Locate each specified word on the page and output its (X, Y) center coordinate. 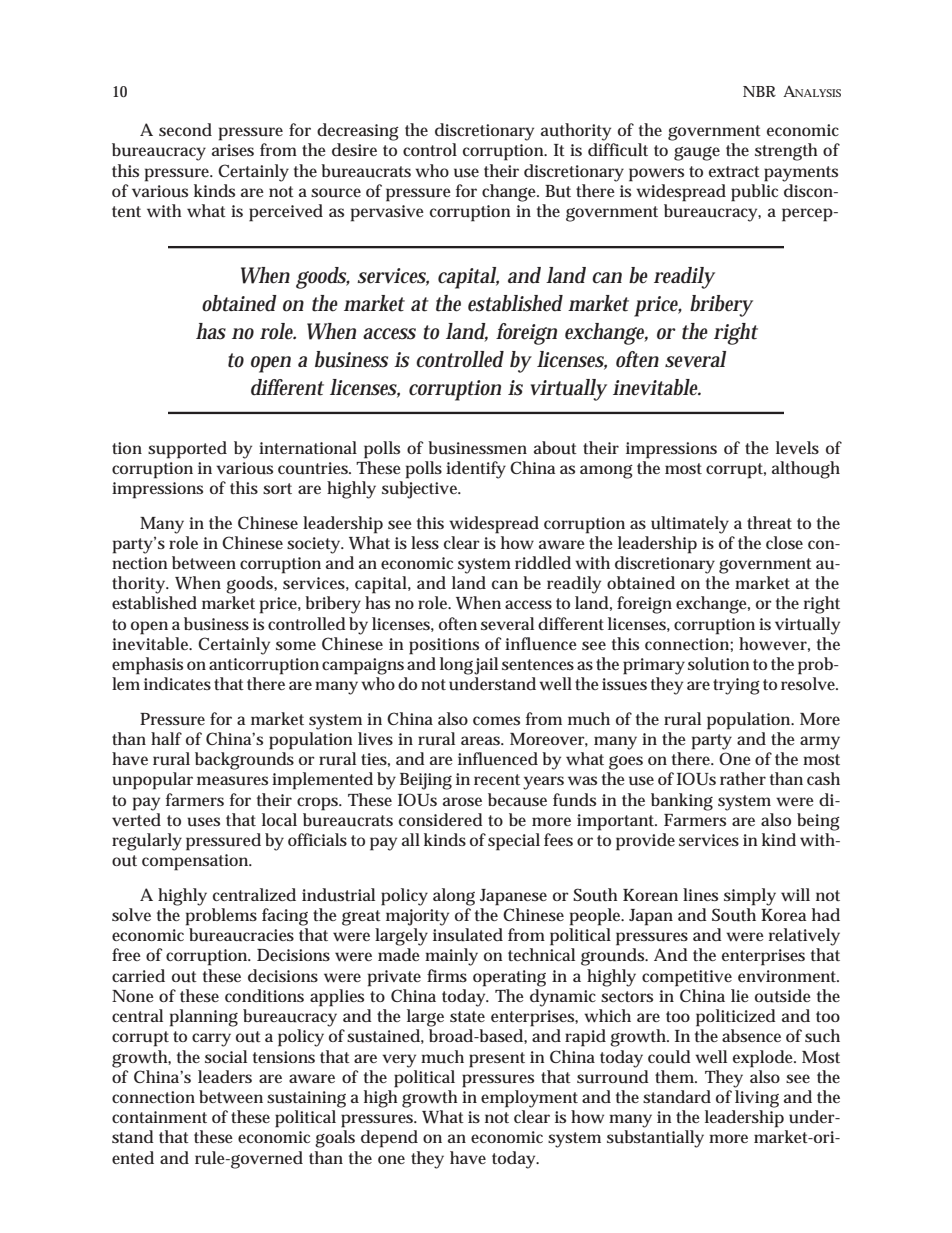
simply (750, 897)
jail (486, 666)
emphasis (147, 666)
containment (159, 1117)
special (514, 842)
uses (203, 822)
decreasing (358, 132)
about (555, 448)
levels (797, 447)
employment (529, 1099)
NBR (759, 91)
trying (736, 686)
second (185, 129)
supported (187, 450)
